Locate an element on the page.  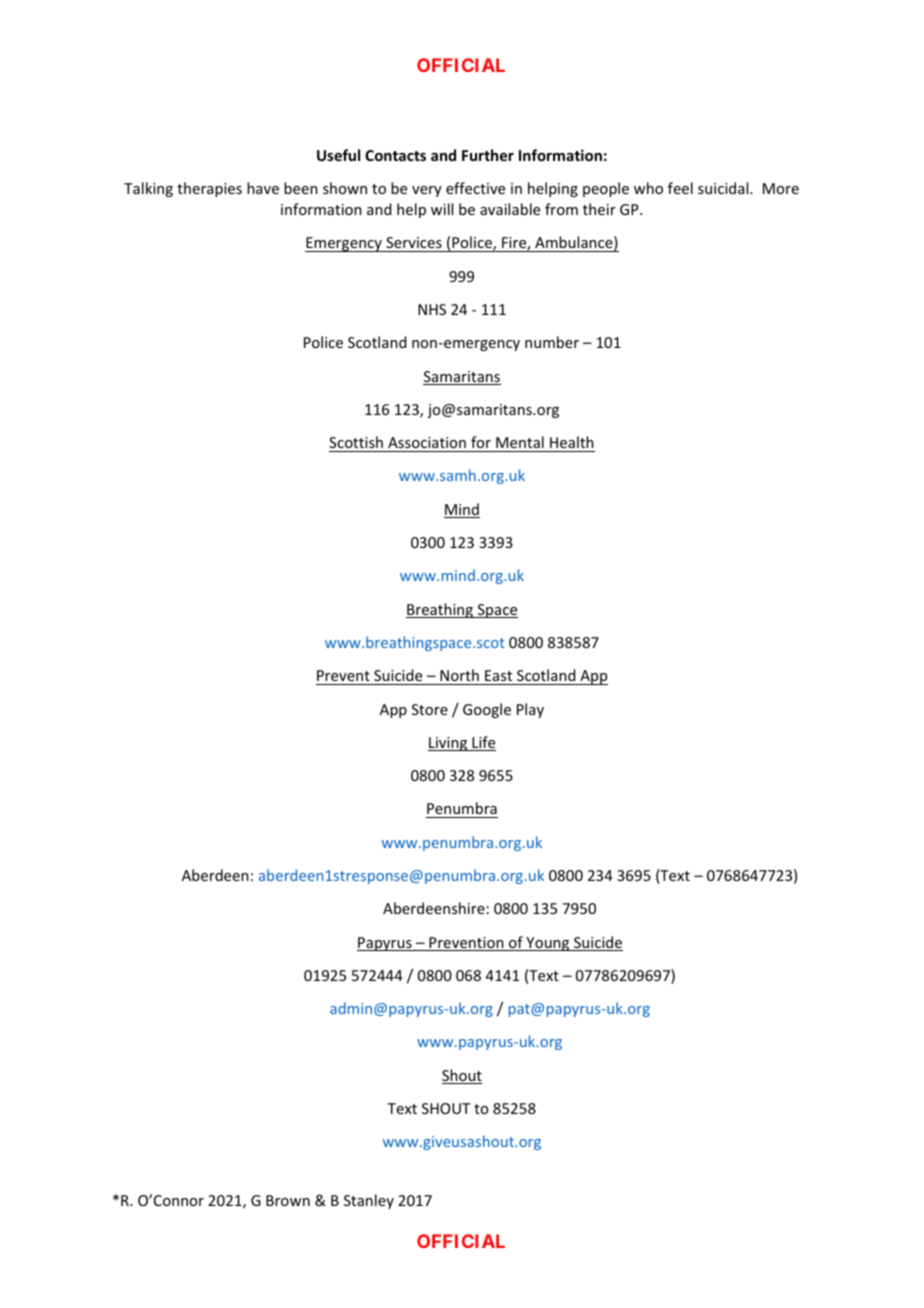
effective is located at coordinates (475, 188).
